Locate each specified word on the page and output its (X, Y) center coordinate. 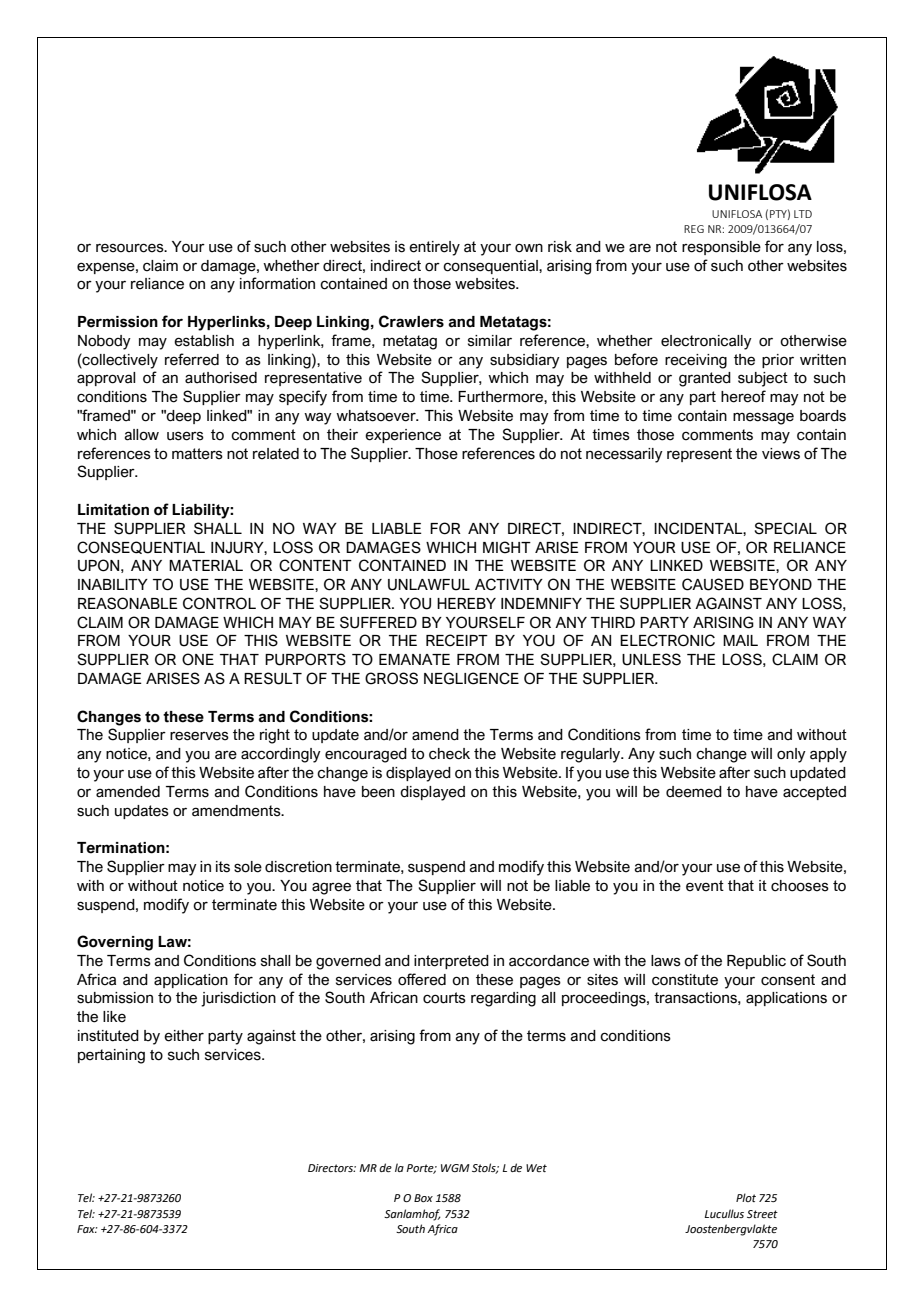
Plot (746, 1197)
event (705, 886)
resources (131, 248)
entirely (434, 248)
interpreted (451, 962)
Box (423, 1198)
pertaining (111, 1056)
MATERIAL (206, 565)
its (223, 867)
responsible (721, 248)
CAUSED (713, 584)
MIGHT (507, 547)
